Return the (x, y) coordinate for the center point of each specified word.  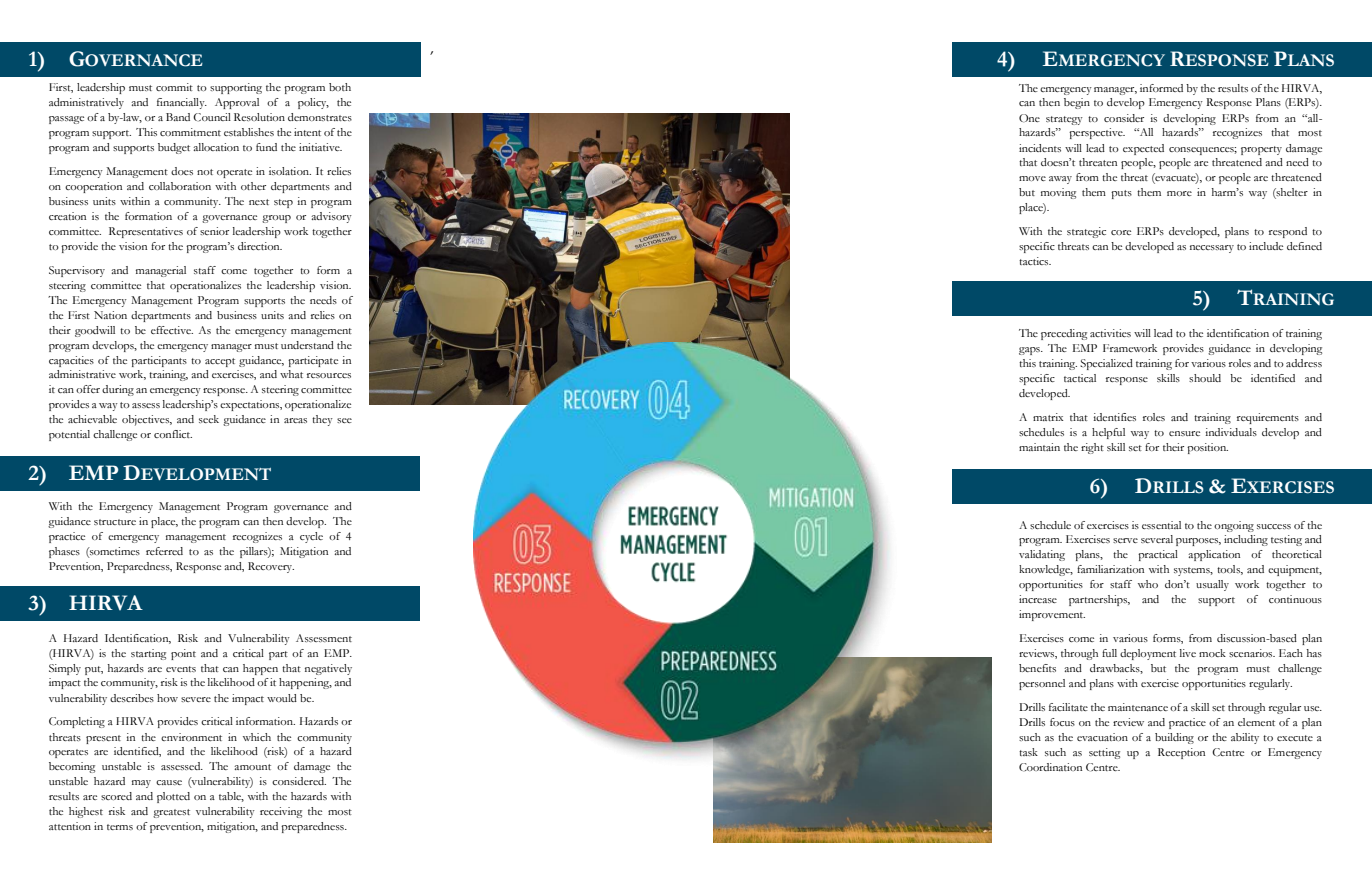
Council (212, 117)
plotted (173, 797)
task (1028, 752)
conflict (173, 434)
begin (1077, 103)
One (1029, 118)
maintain (1039, 447)
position (1207, 448)
